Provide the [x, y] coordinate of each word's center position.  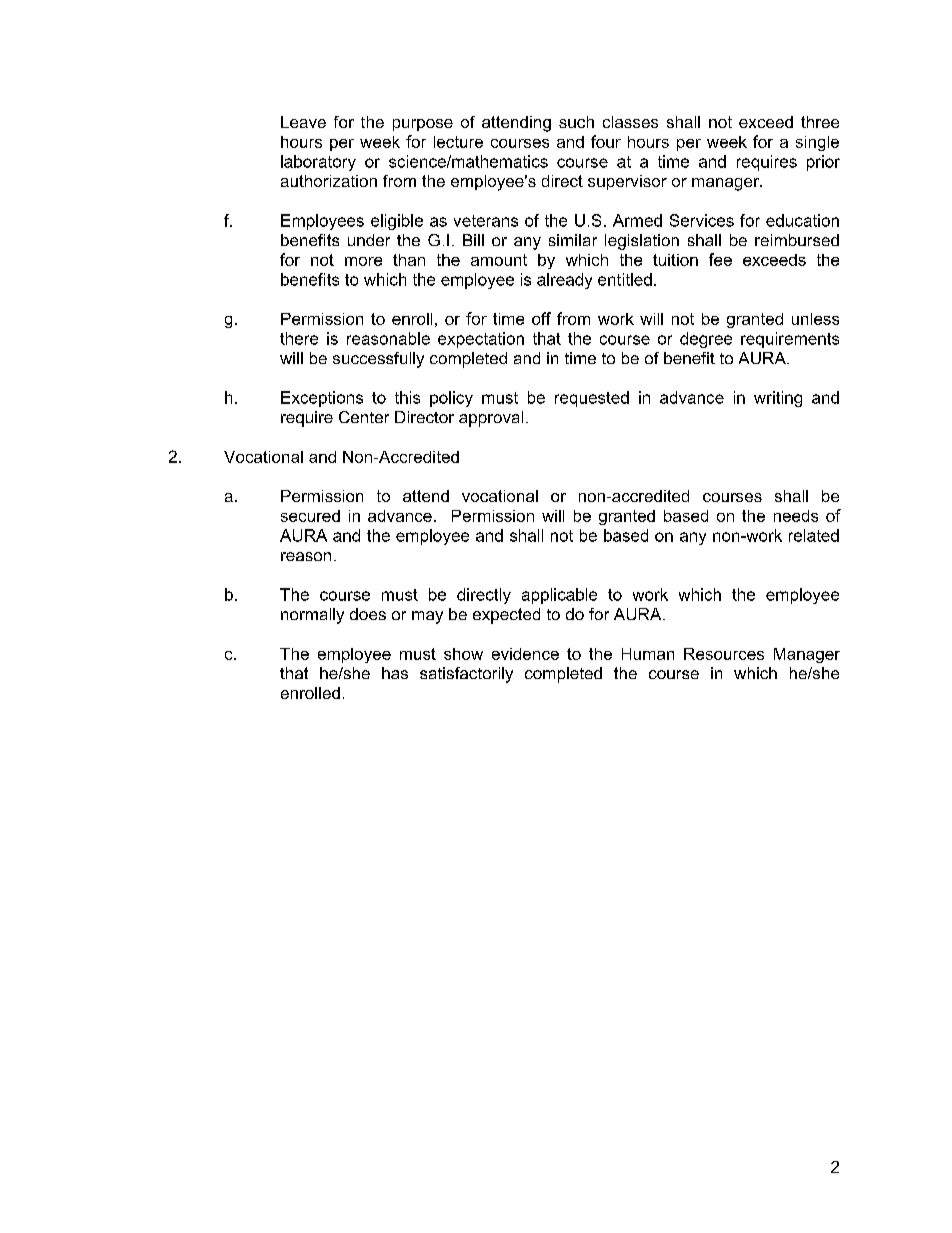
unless [815, 319]
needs [796, 516]
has [395, 673]
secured [310, 516]
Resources [724, 654]
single [817, 143]
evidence [525, 654]
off [541, 318]
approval [491, 419]
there [299, 338]
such [576, 122]
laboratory [318, 163]
